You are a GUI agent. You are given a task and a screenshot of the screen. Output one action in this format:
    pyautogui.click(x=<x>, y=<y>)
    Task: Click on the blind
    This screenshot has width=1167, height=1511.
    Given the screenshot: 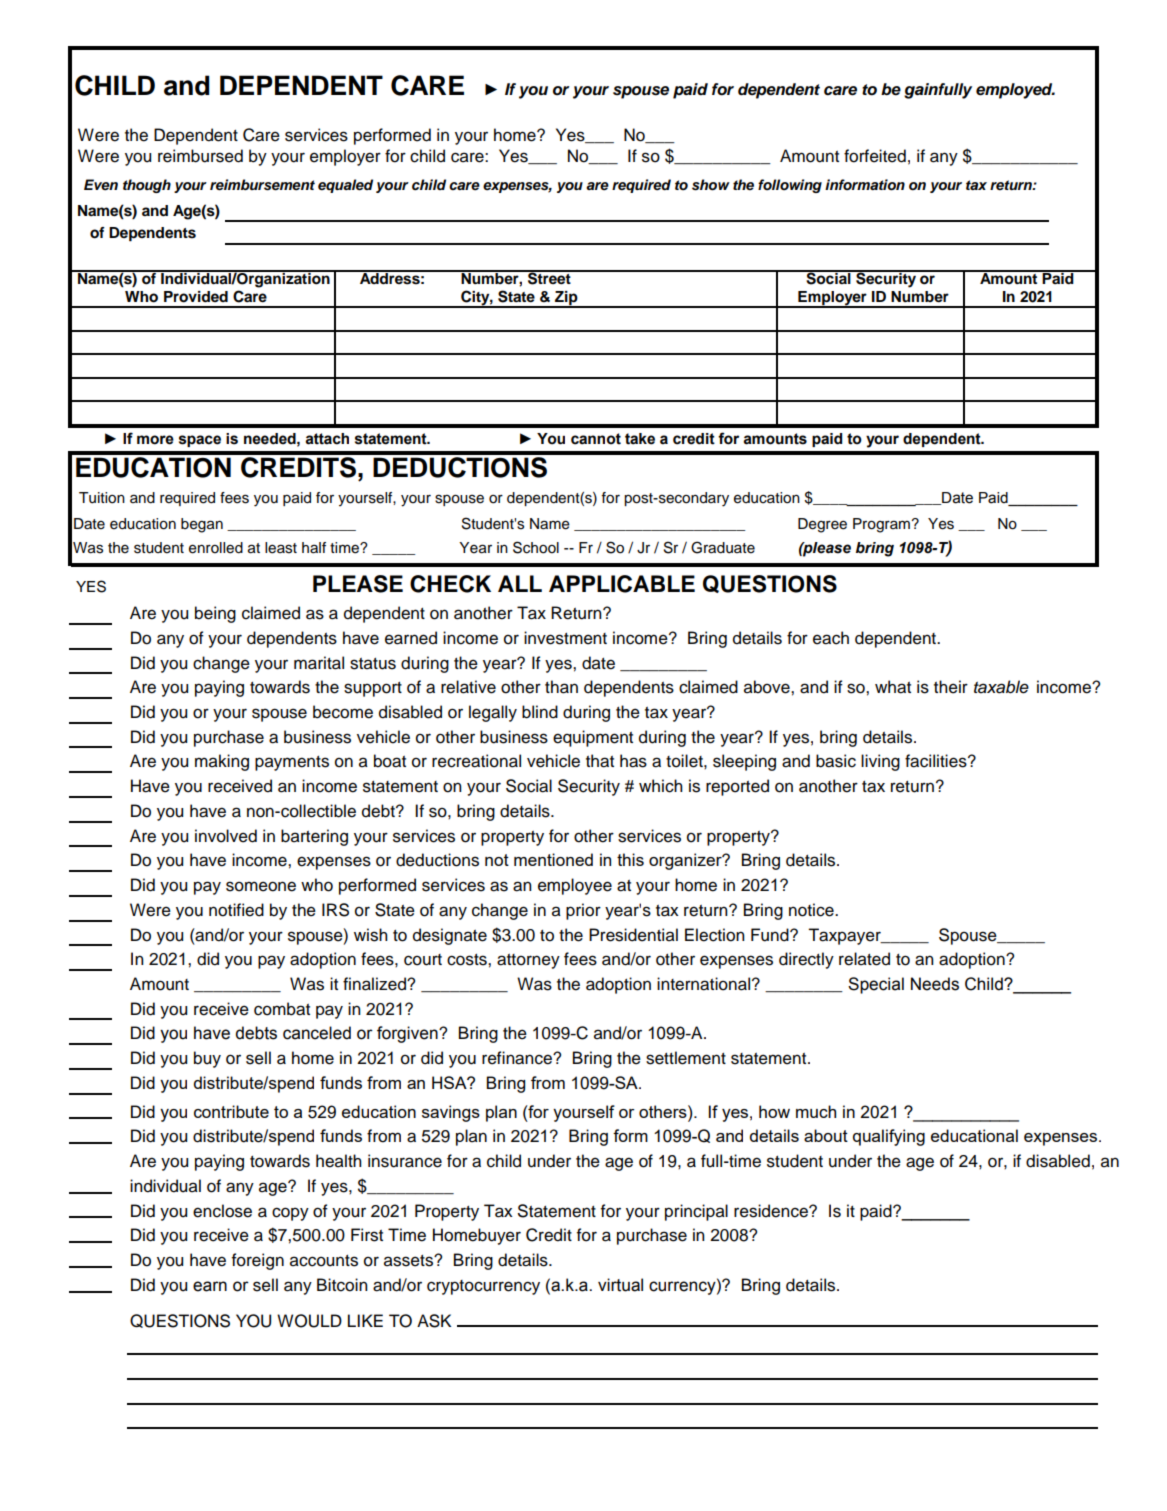 What is the action you would take?
    pyautogui.click(x=540, y=712)
